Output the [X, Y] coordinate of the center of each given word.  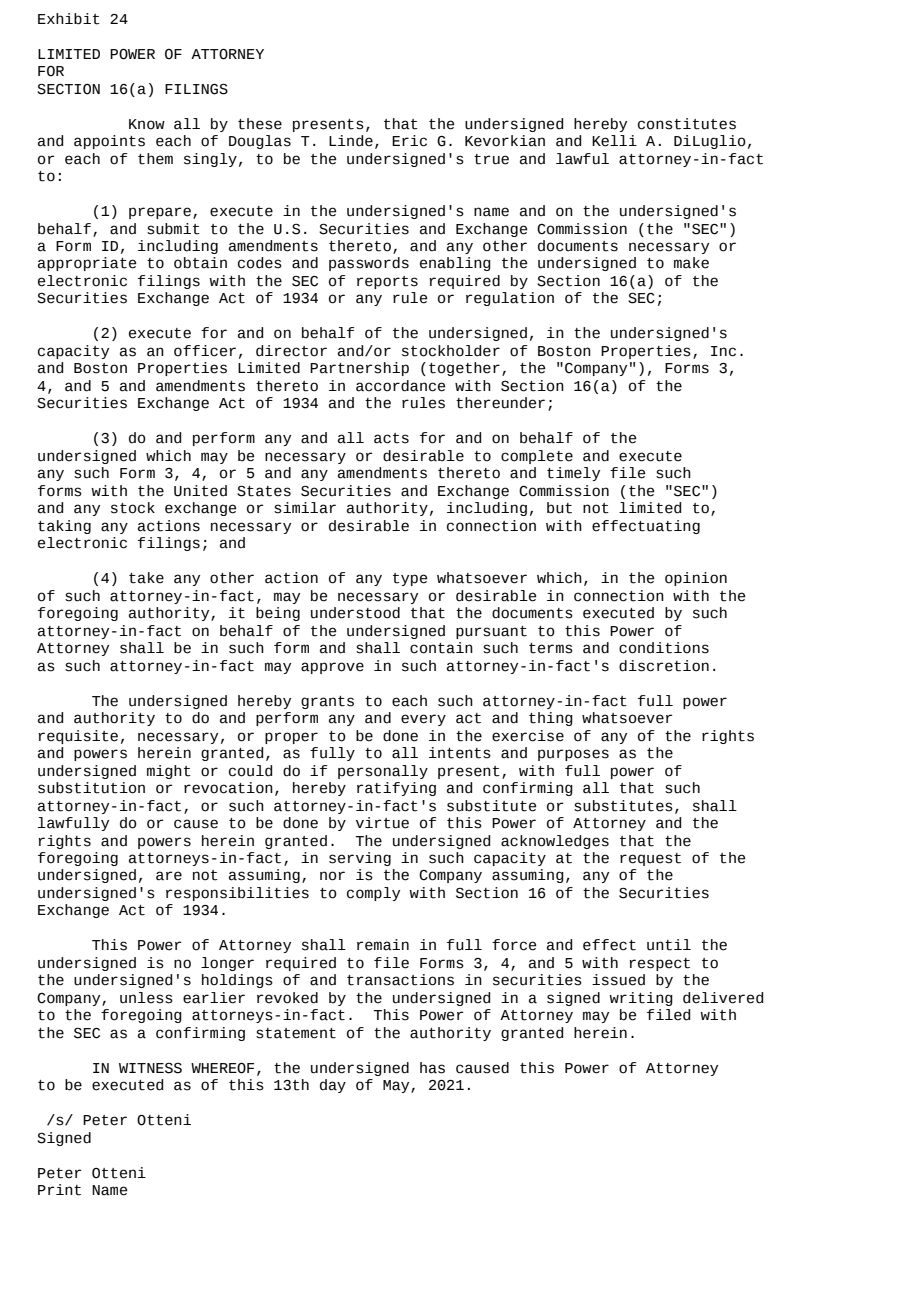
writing [641, 999]
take [146, 578]
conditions [664, 648]
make [691, 263]
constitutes [687, 124]
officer [205, 351]
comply [373, 894]
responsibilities [237, 894]
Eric [409, 141]
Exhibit [69, 19]
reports [387, 282]
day [333, 1086]
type [410, 579]
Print [59, 1190]
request [650, 859]
